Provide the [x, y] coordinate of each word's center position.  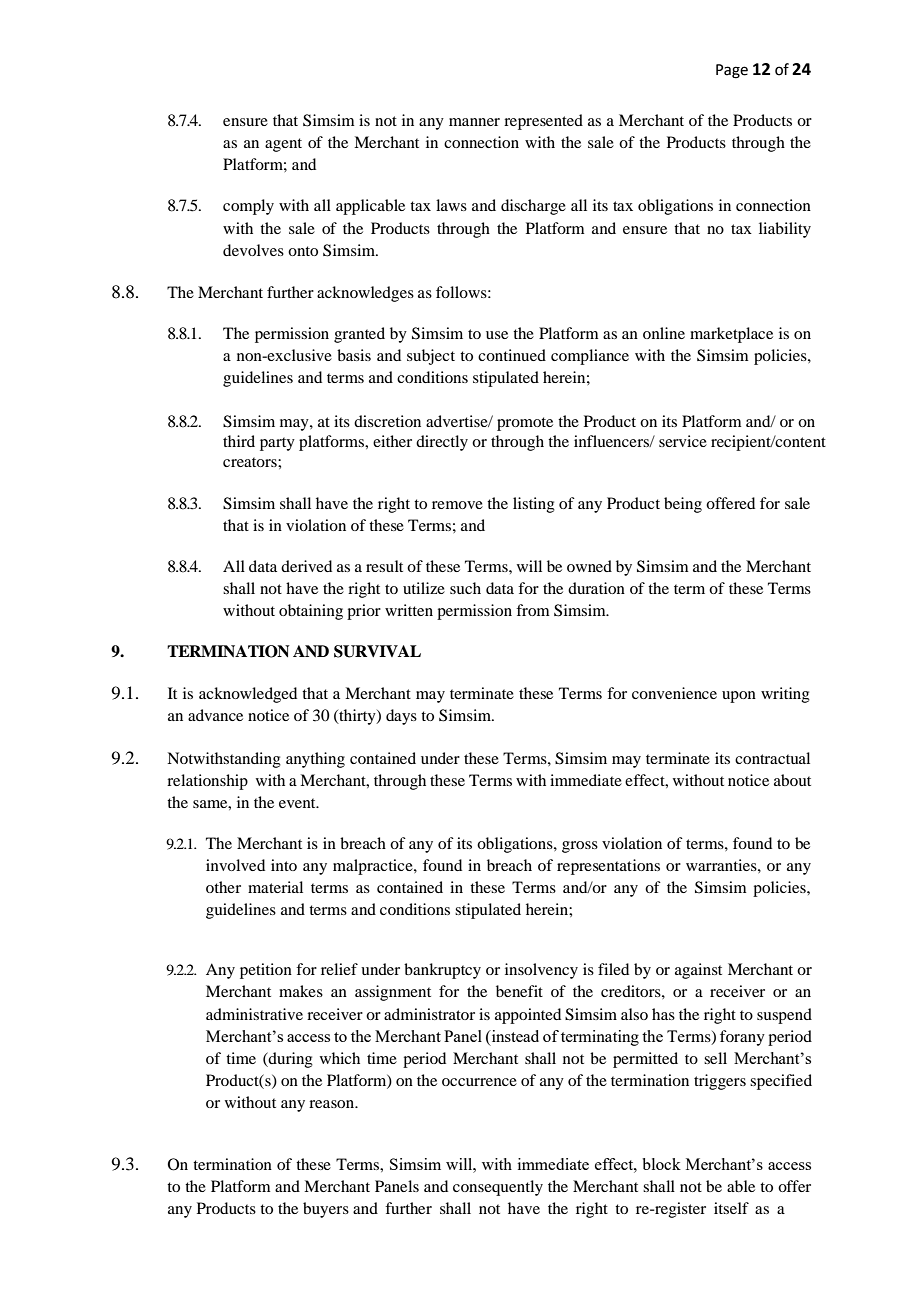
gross [580, 847]
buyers [326, 1210]
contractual [772, 758]
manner [474, 122]
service [683, 441]
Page [732, 71]
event [298, 803]
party [277, 444]
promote [525, 424]
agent [283, 145]
